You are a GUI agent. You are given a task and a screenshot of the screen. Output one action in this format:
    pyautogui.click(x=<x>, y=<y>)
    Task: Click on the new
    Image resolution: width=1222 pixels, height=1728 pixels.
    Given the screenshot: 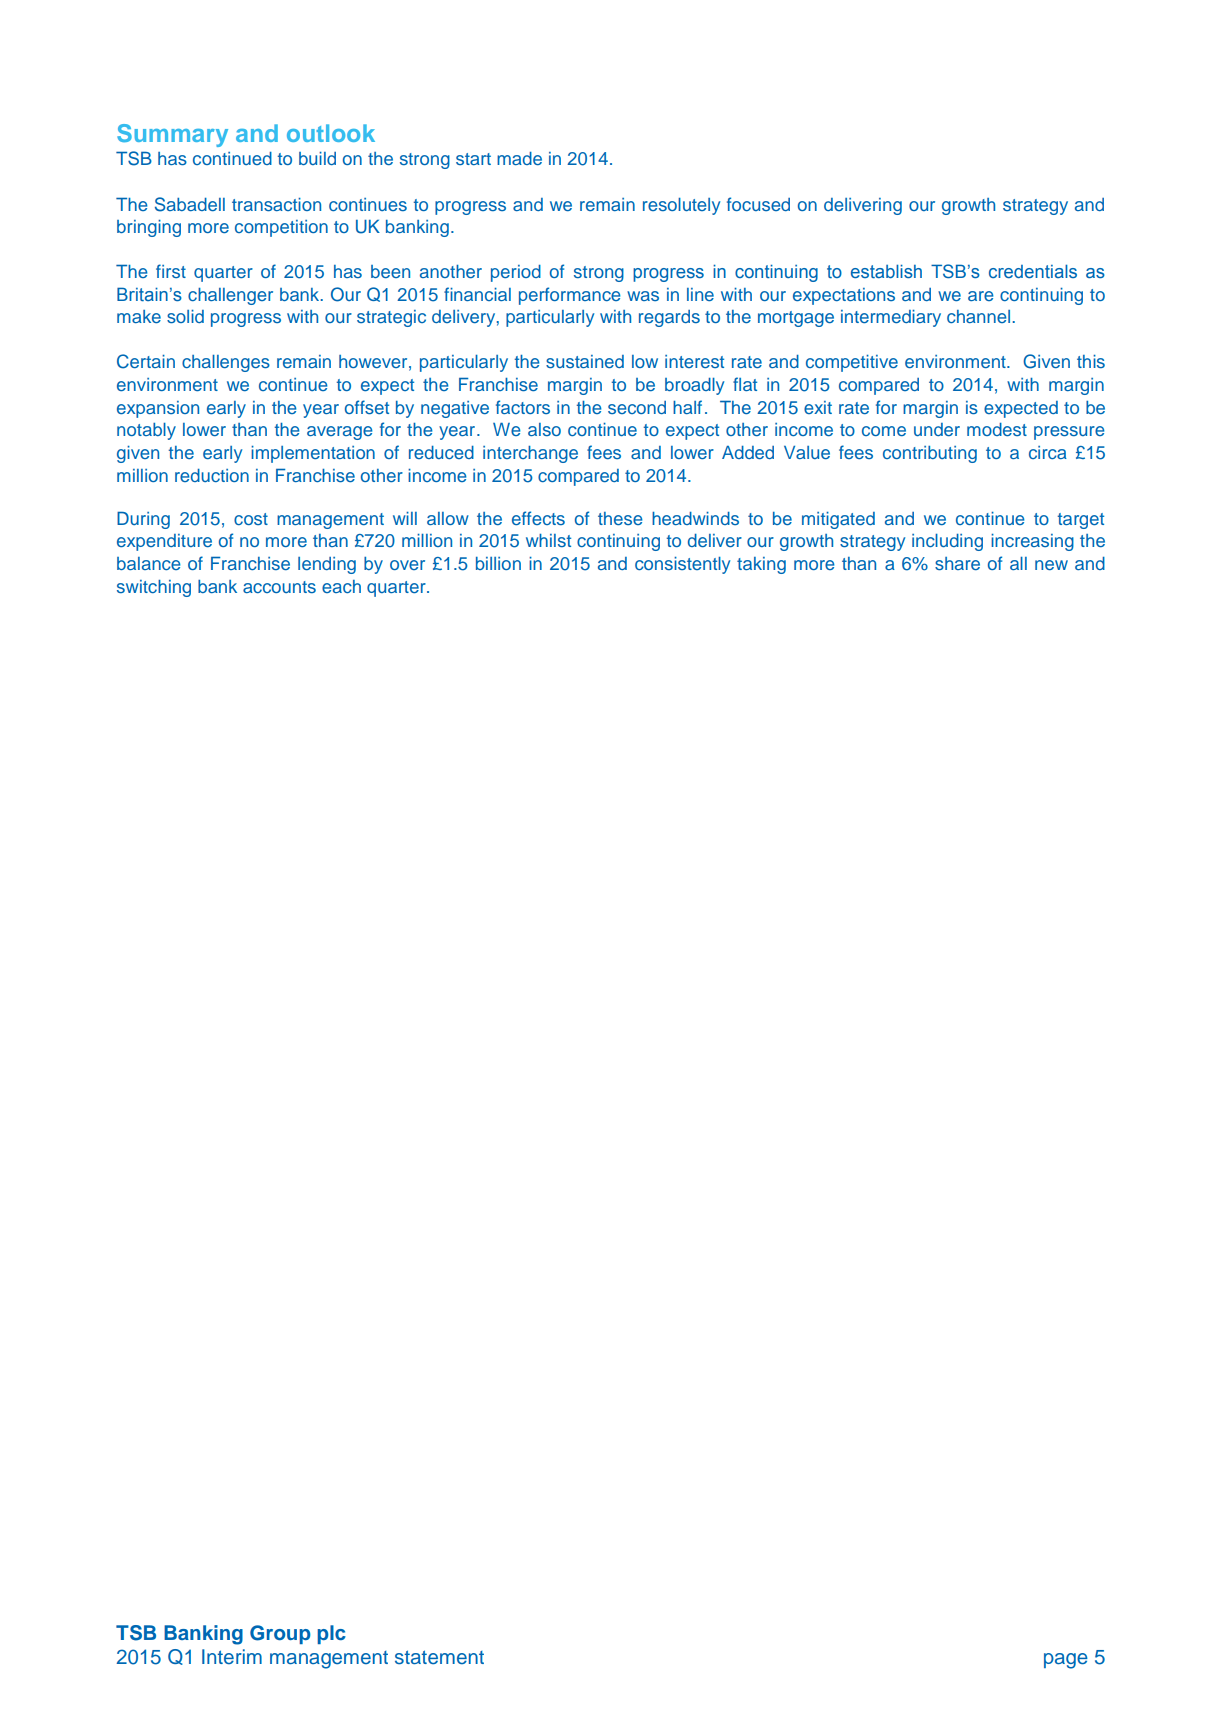 What is the action you would take?
    pyautogui.click(x=1051, y=565)
